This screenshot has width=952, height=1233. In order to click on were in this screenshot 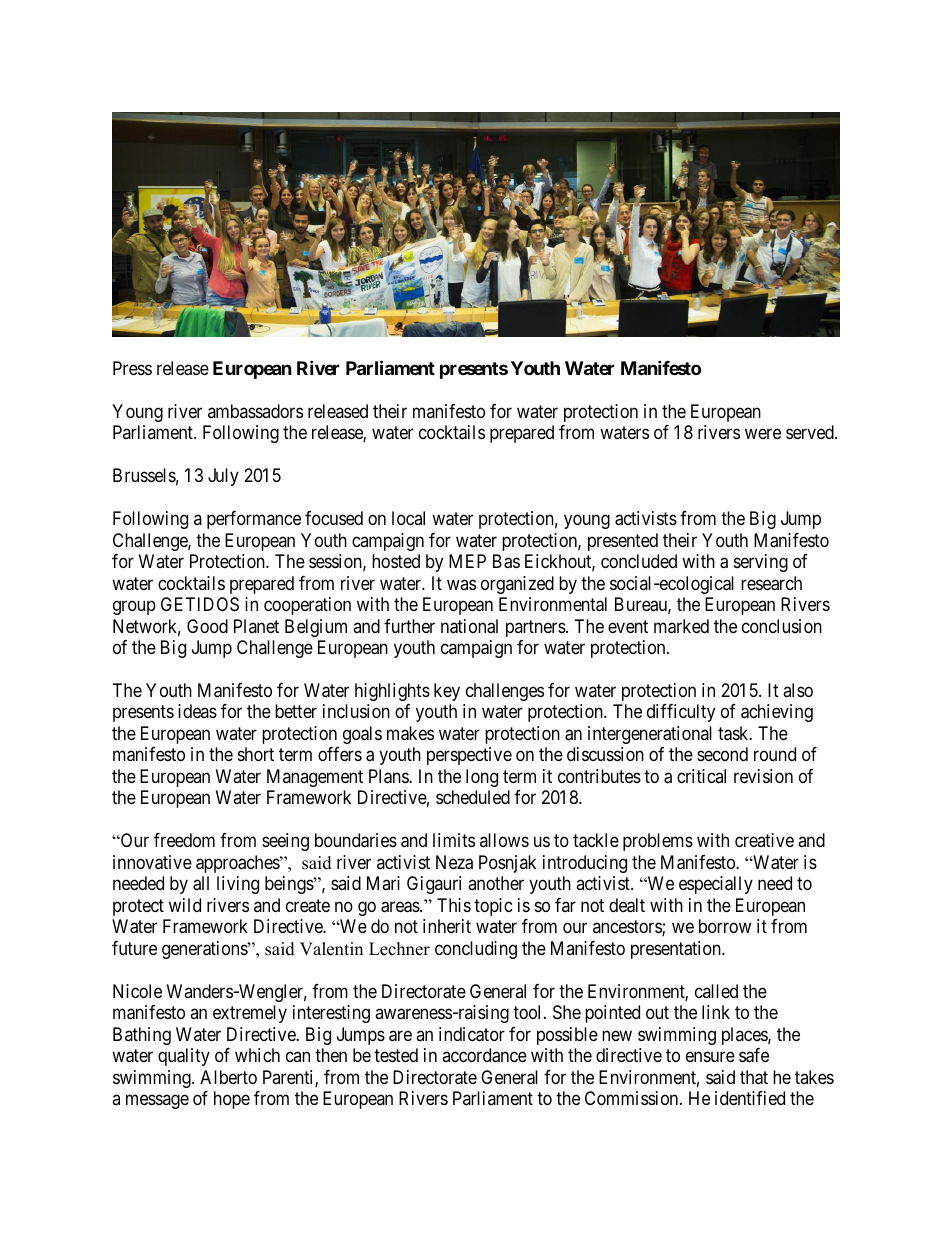, I will do `click(763, 434)`.
